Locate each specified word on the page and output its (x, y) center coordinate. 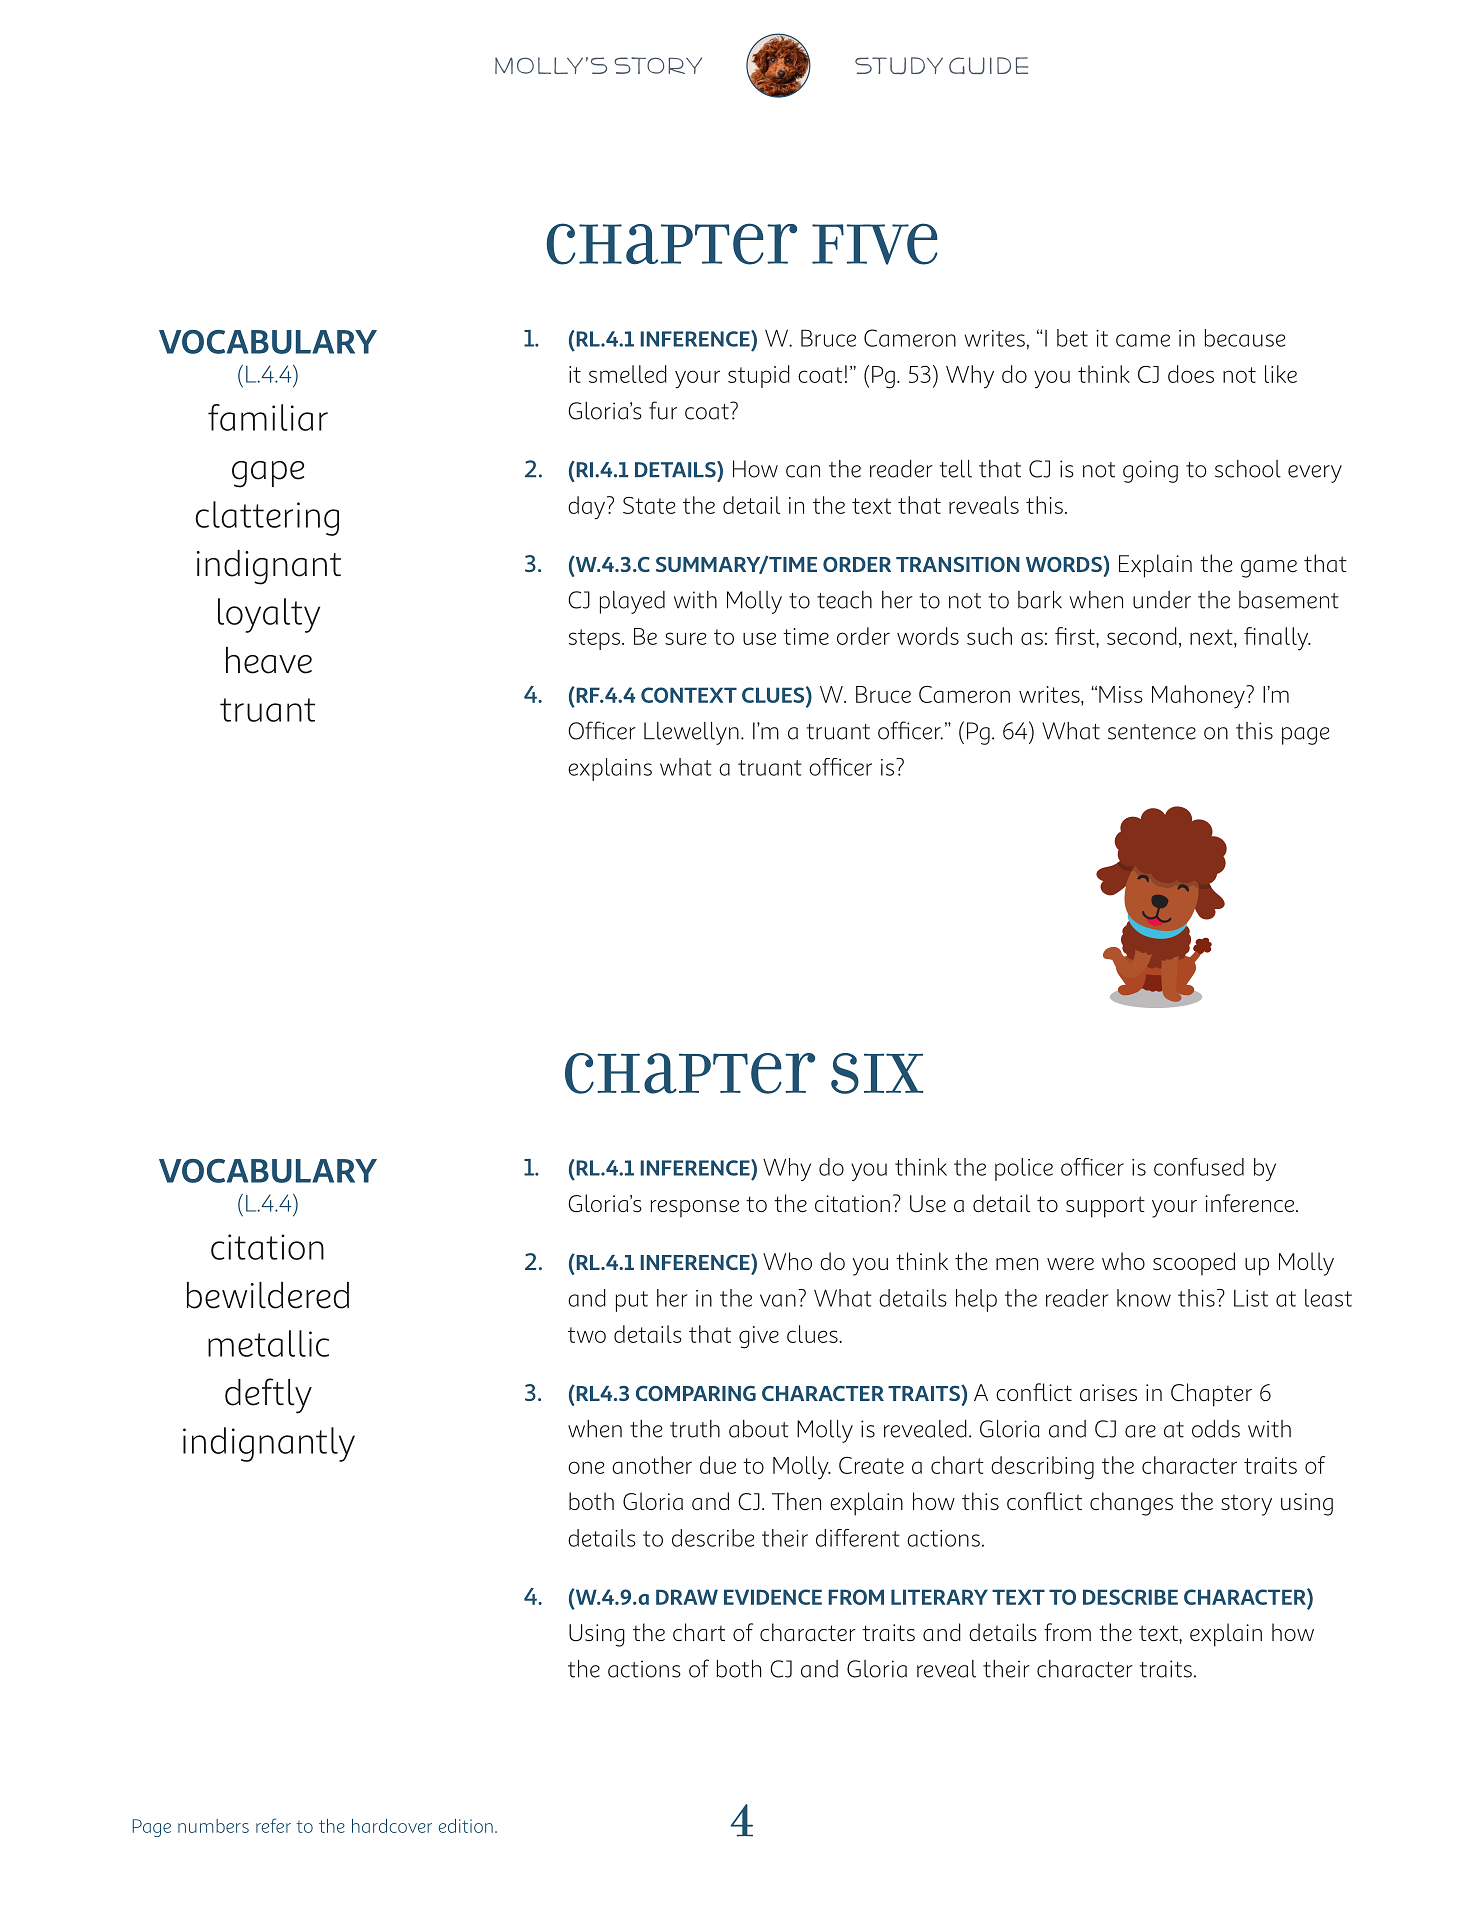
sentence (1152, 732)
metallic (268, 1343)
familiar (268, 417)
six (877, 1073)
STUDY (899, 66)
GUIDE (988, 66)
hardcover (392, 1826)
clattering (267, 518)
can (803, 471)
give (759, 1337)
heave (269, 660)
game (1269, 569)
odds (1216, 1429)
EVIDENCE (773, 1597)
